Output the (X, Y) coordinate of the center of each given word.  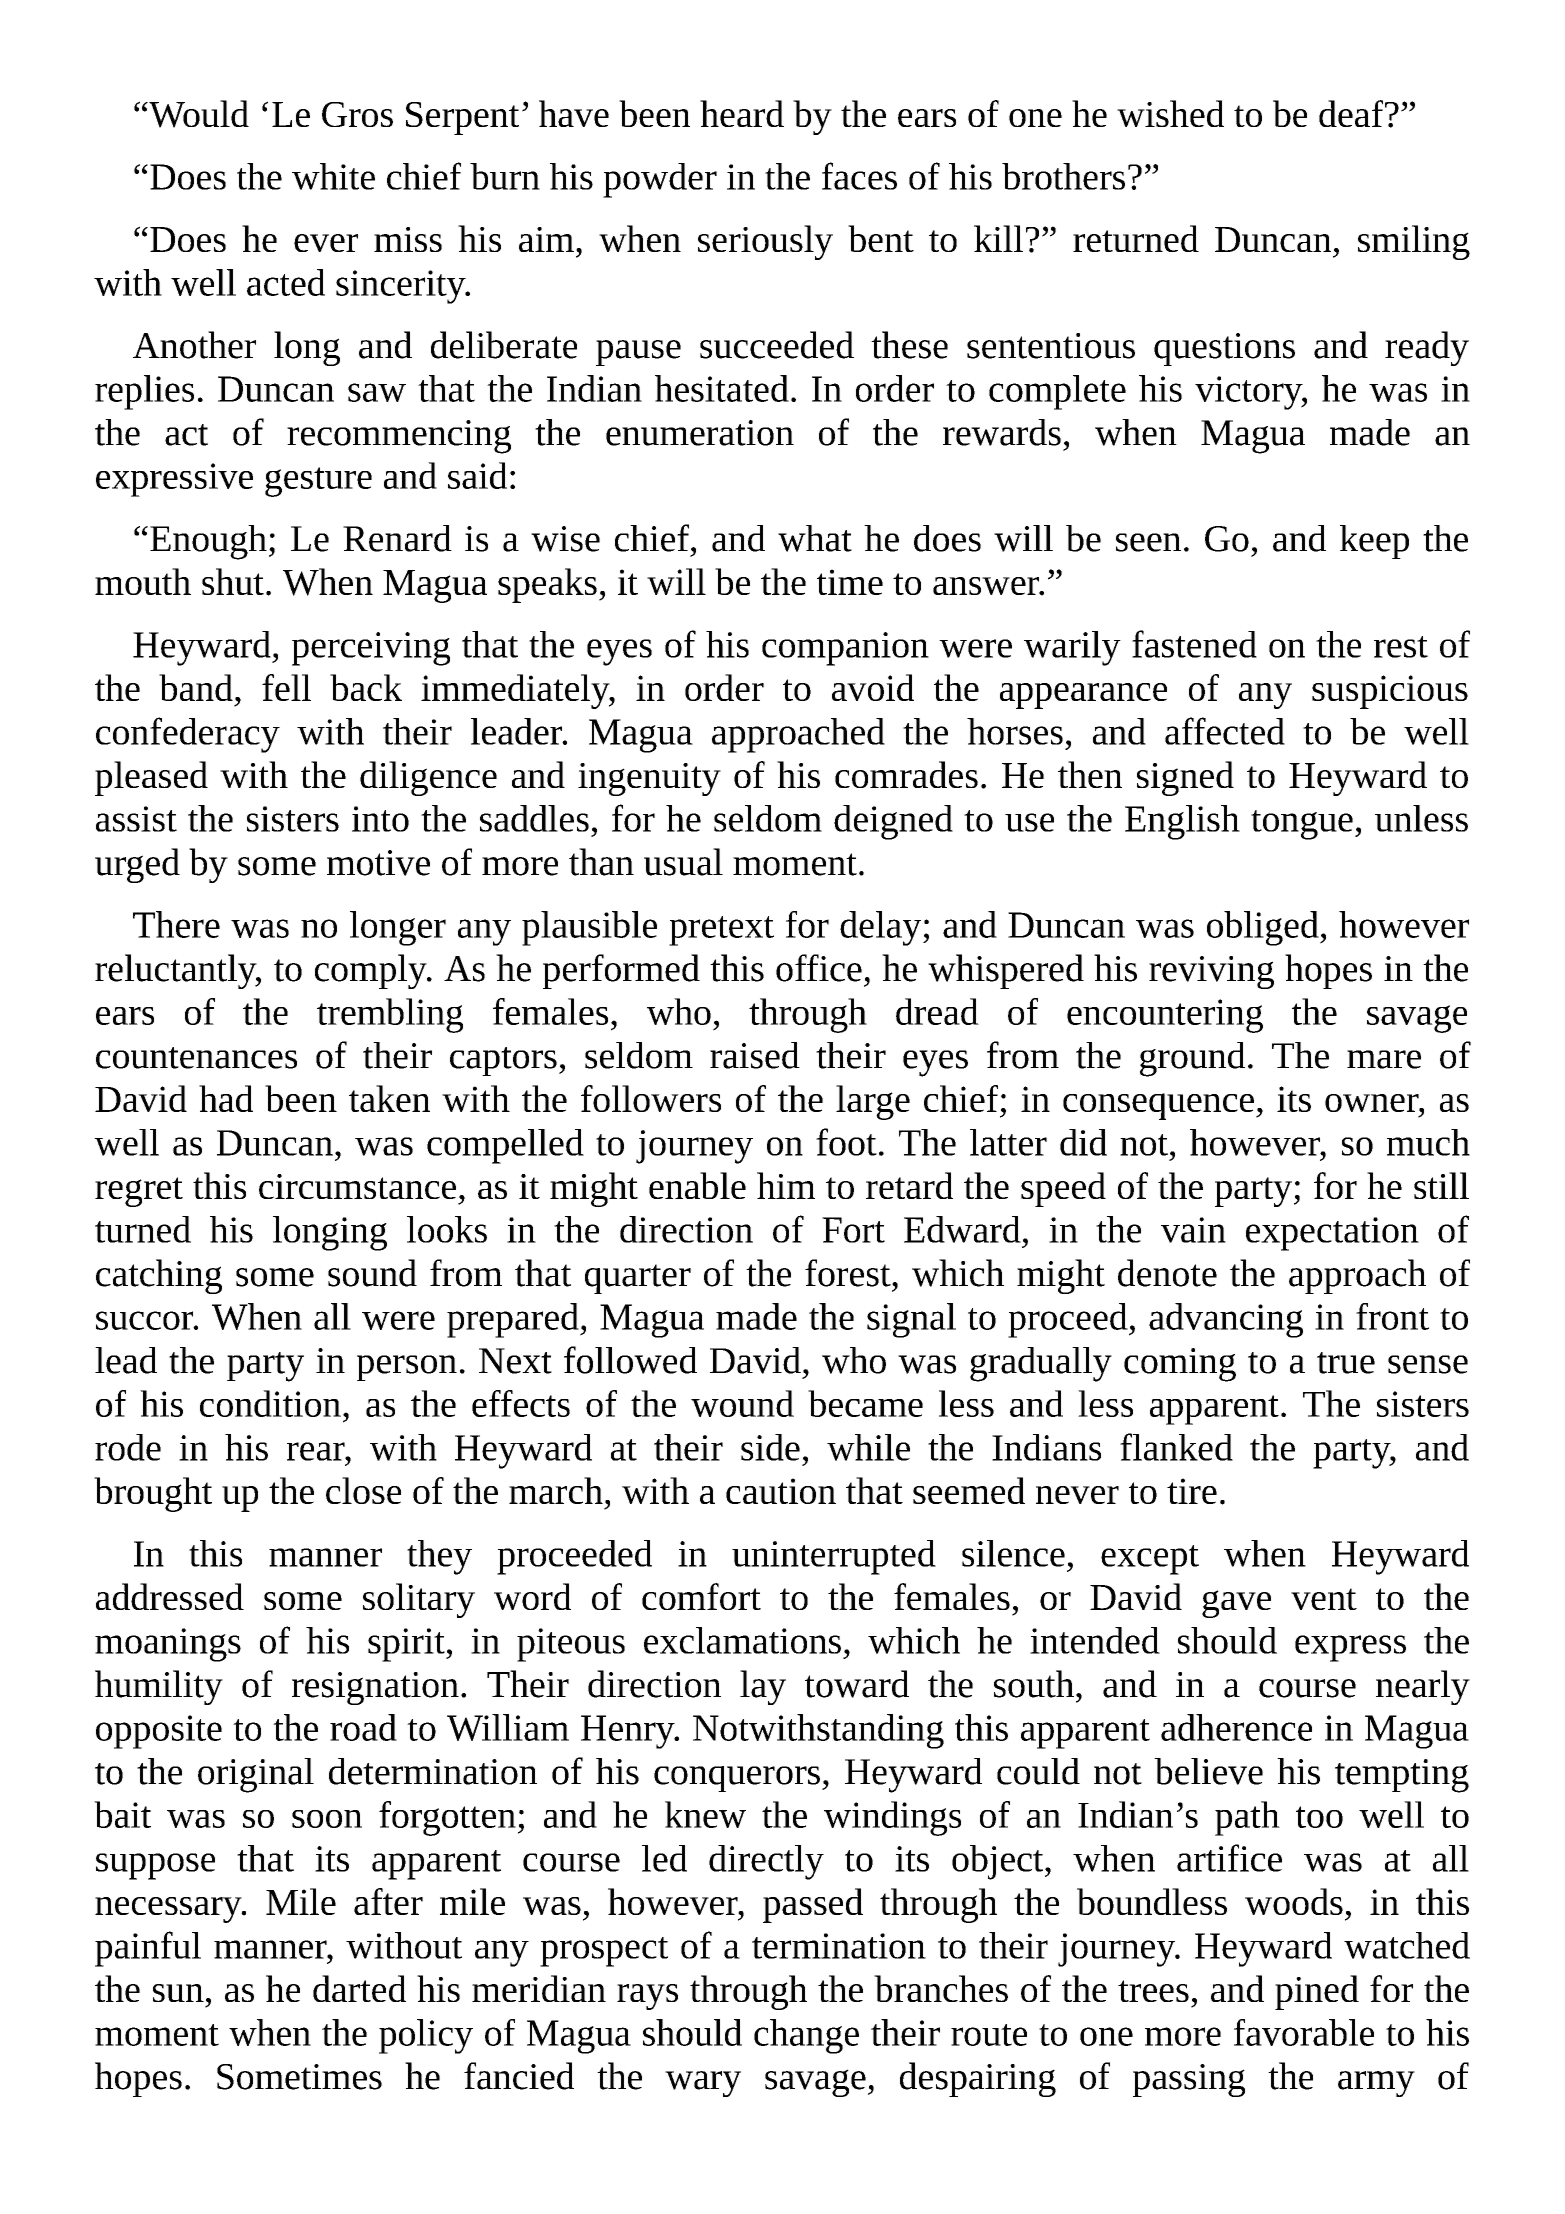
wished (1170, 113)
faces (859, 176)
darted (359, 1988)
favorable (1304, 2032)
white (333, 176)
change (806, 2036)
